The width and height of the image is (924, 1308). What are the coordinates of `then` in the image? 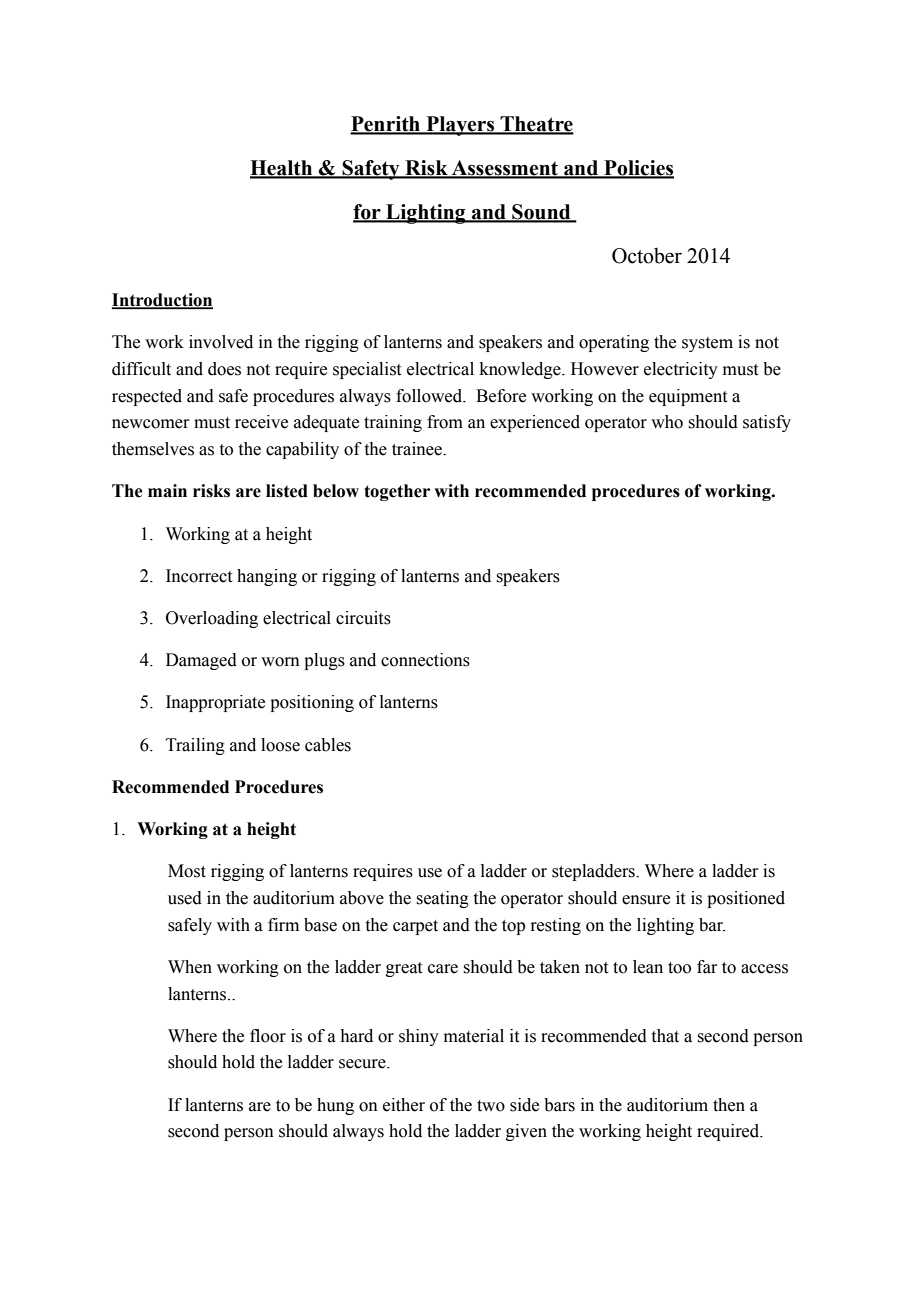 It's located at (729, 1105).
